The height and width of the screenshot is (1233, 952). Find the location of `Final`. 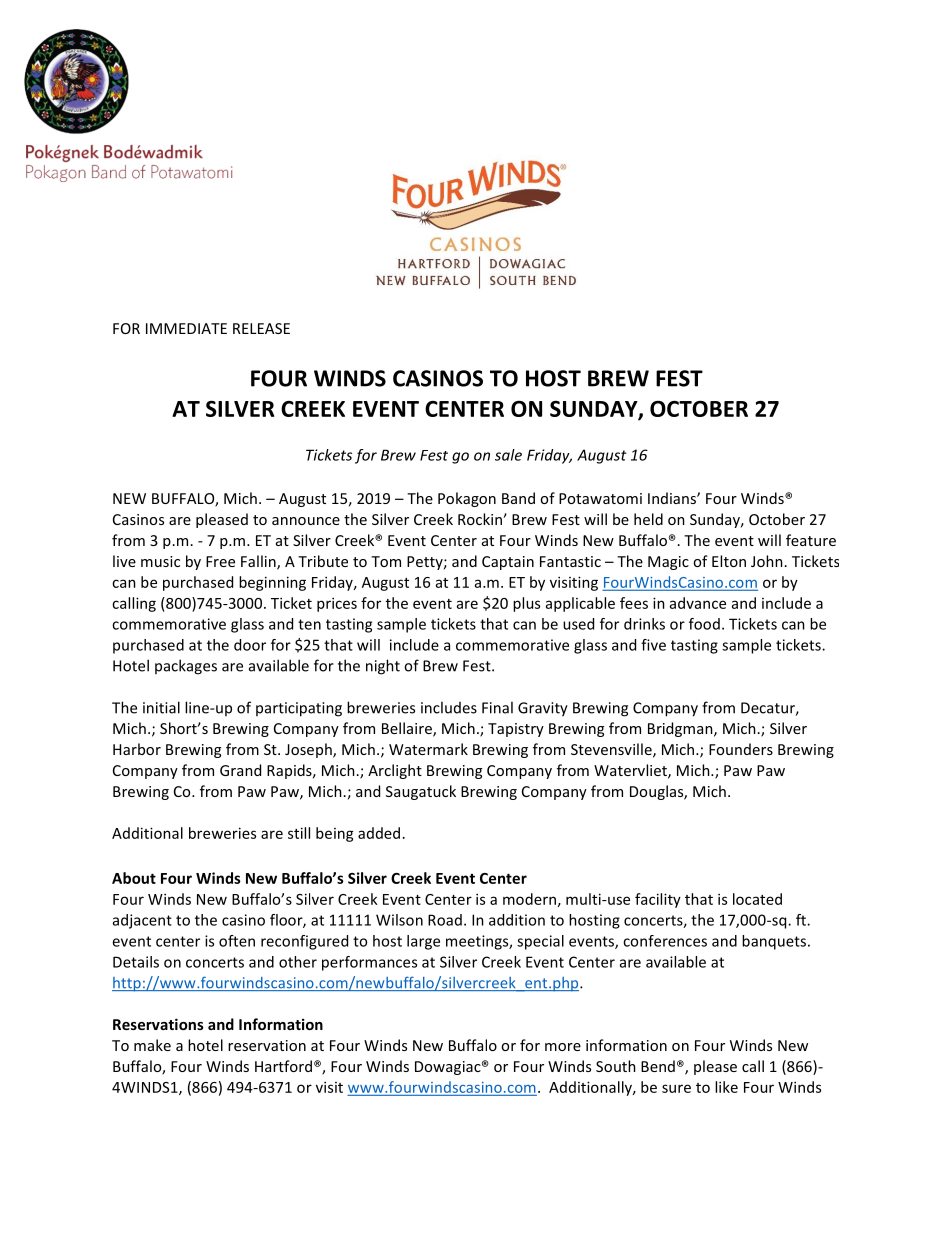

Final is located at coordinates (497, 707).
